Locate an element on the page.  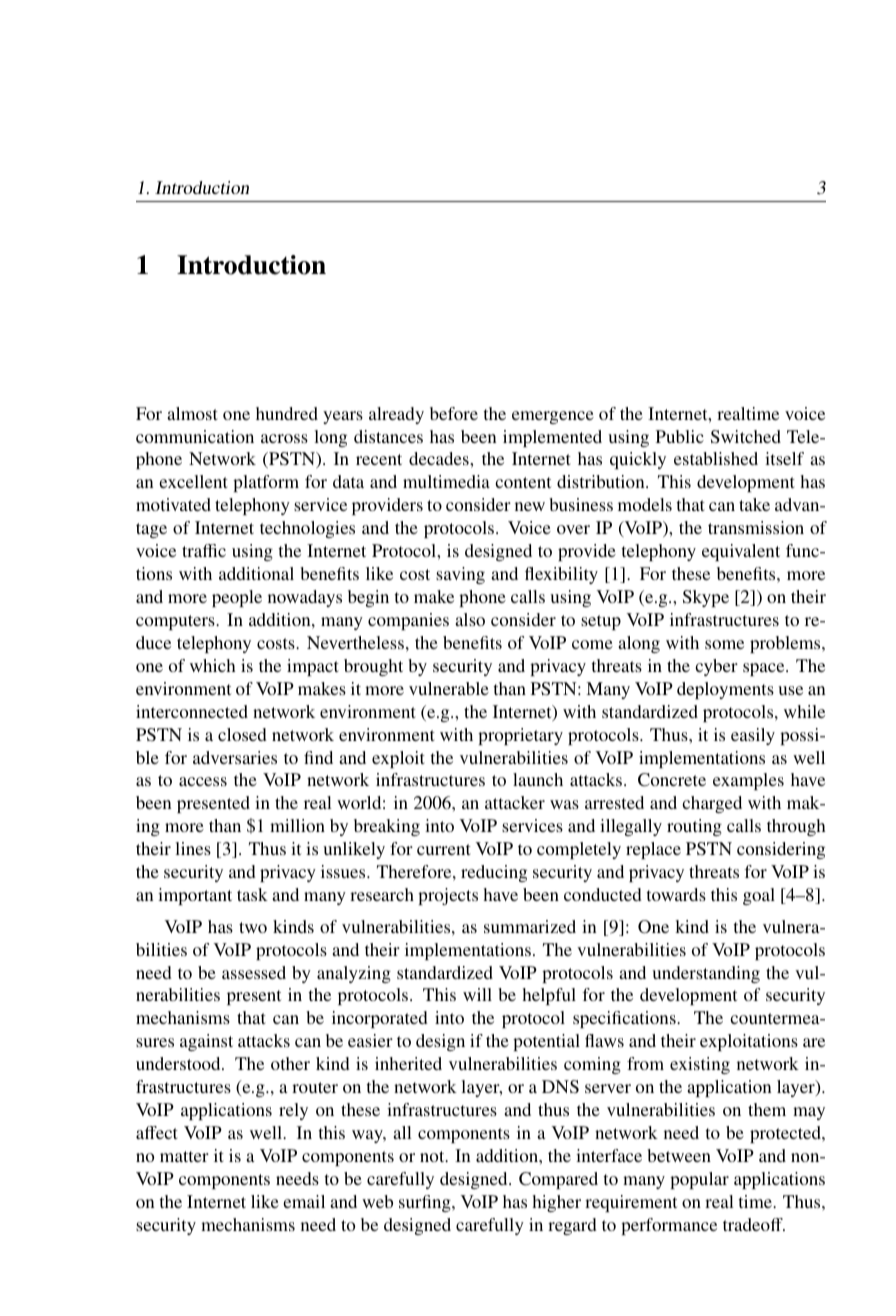
across is located at coordinates (284, 438).
